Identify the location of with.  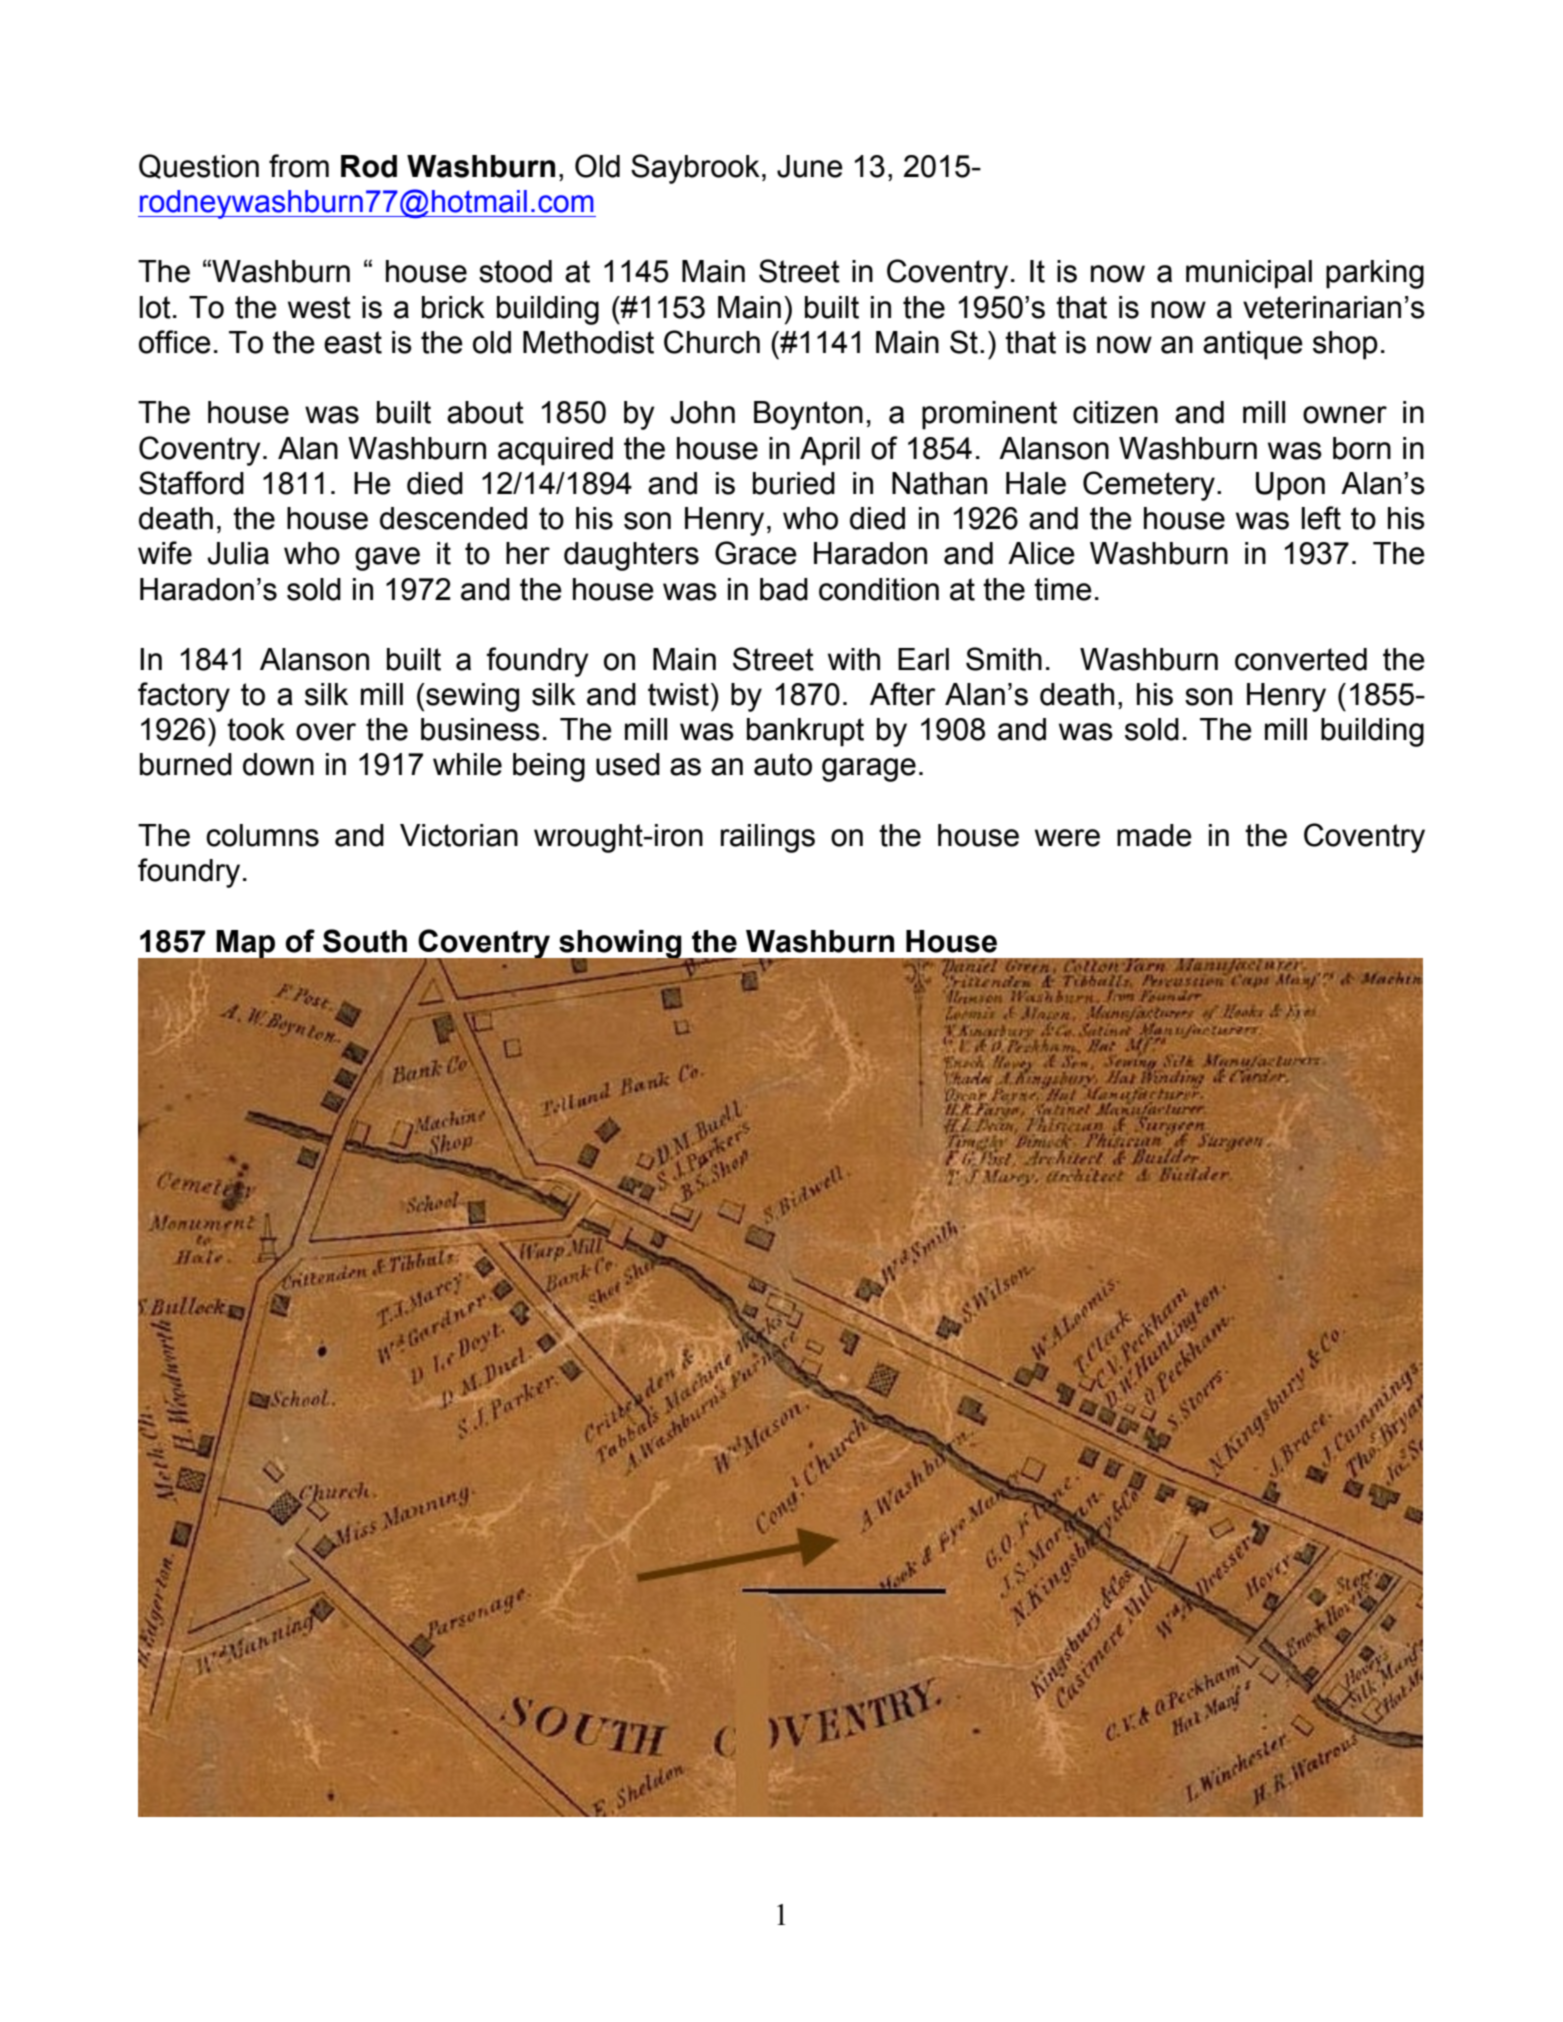
(854, 659).
